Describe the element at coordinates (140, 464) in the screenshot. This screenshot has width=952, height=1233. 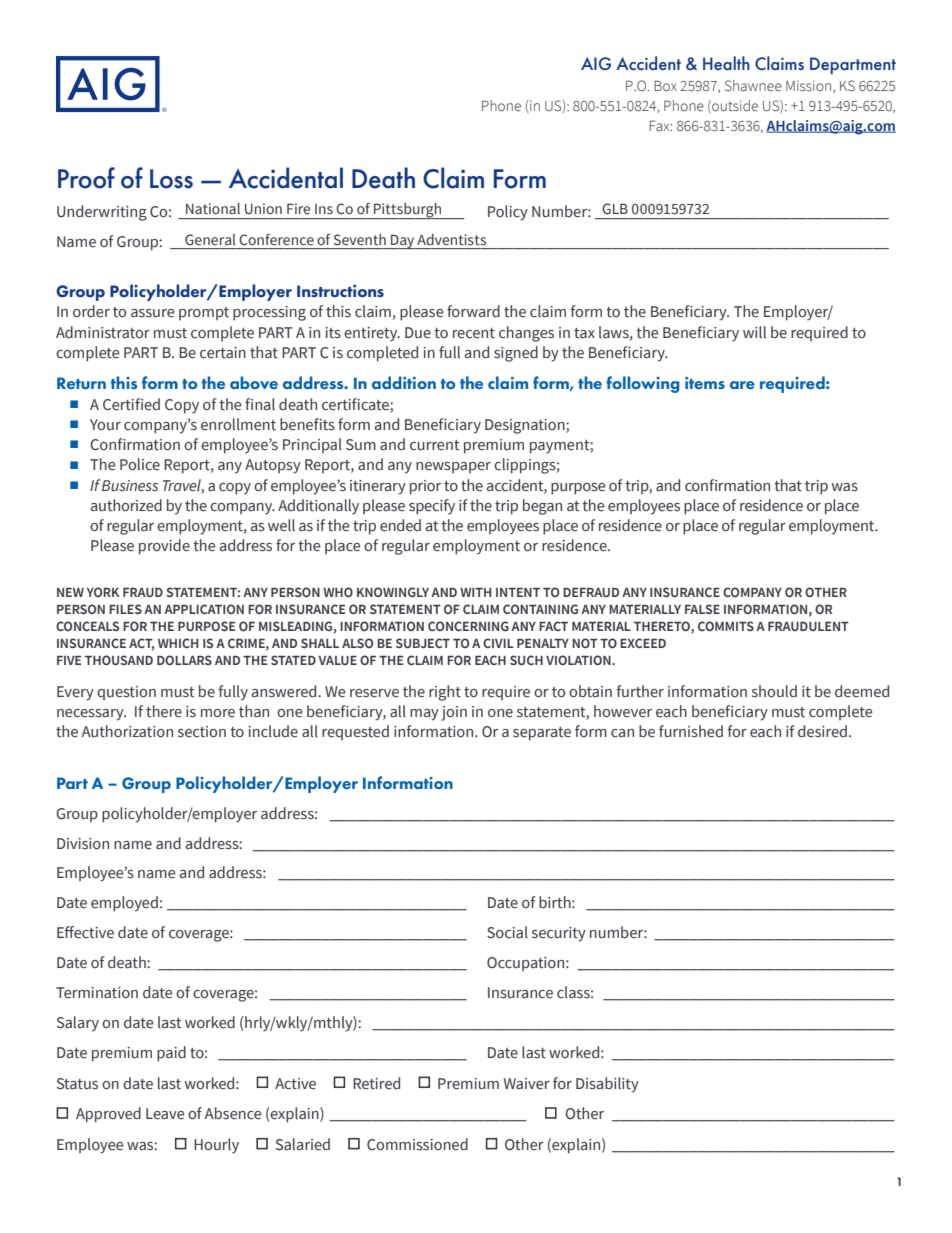
I see `Police` at that location.
